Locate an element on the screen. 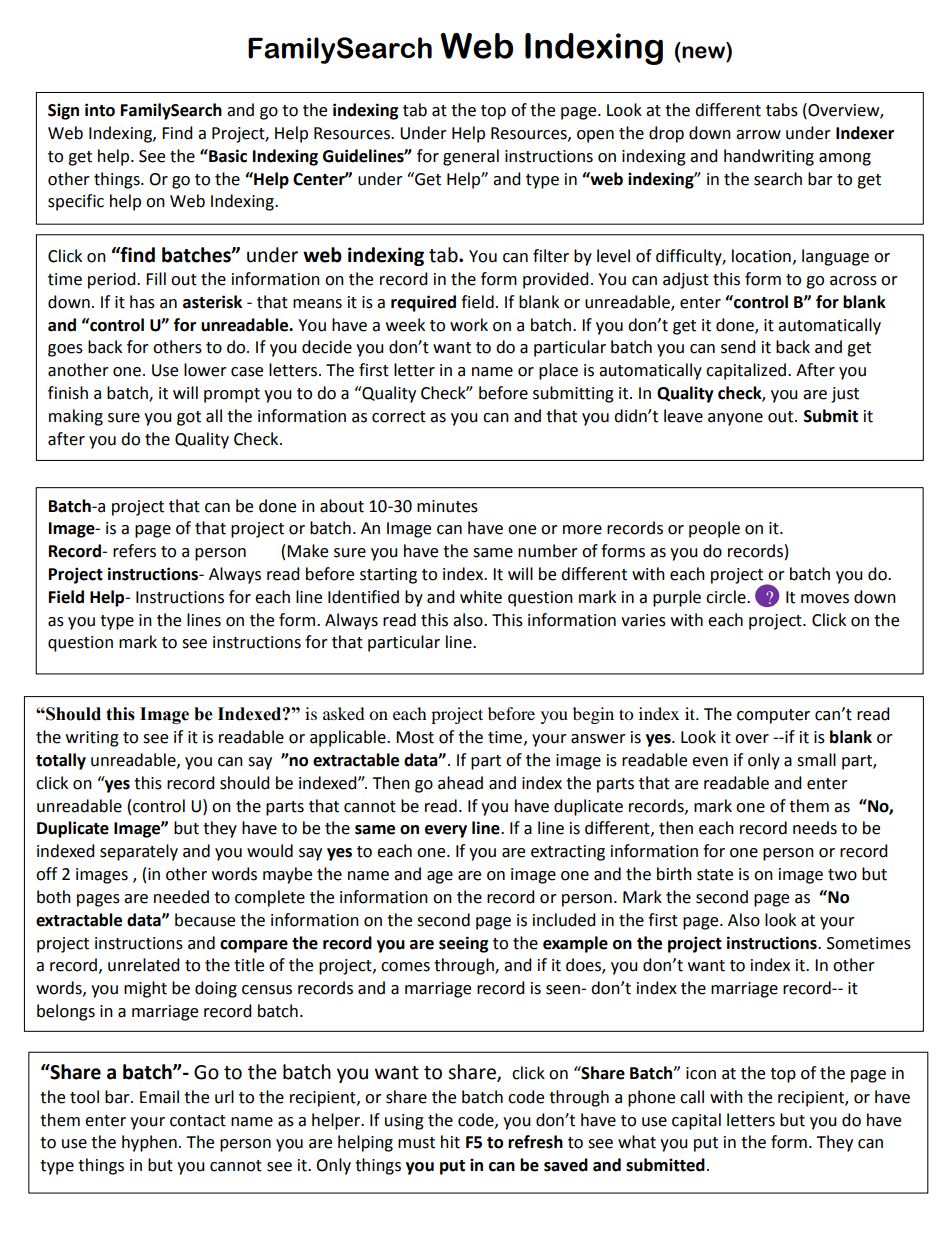  into is located at coordinates (100, 110).
